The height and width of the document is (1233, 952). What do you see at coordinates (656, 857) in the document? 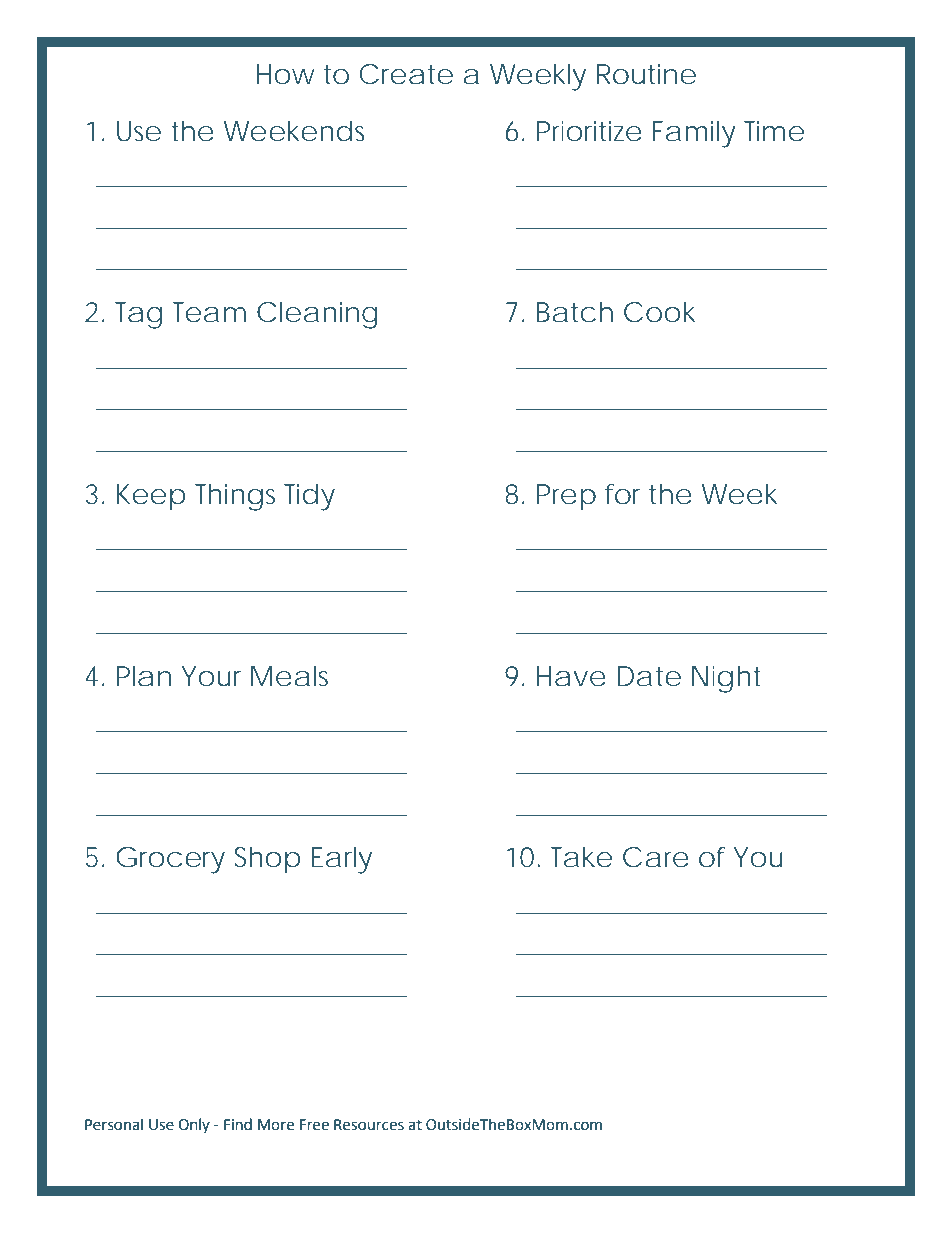
I see `Care` at bounding box center [656, 857].
